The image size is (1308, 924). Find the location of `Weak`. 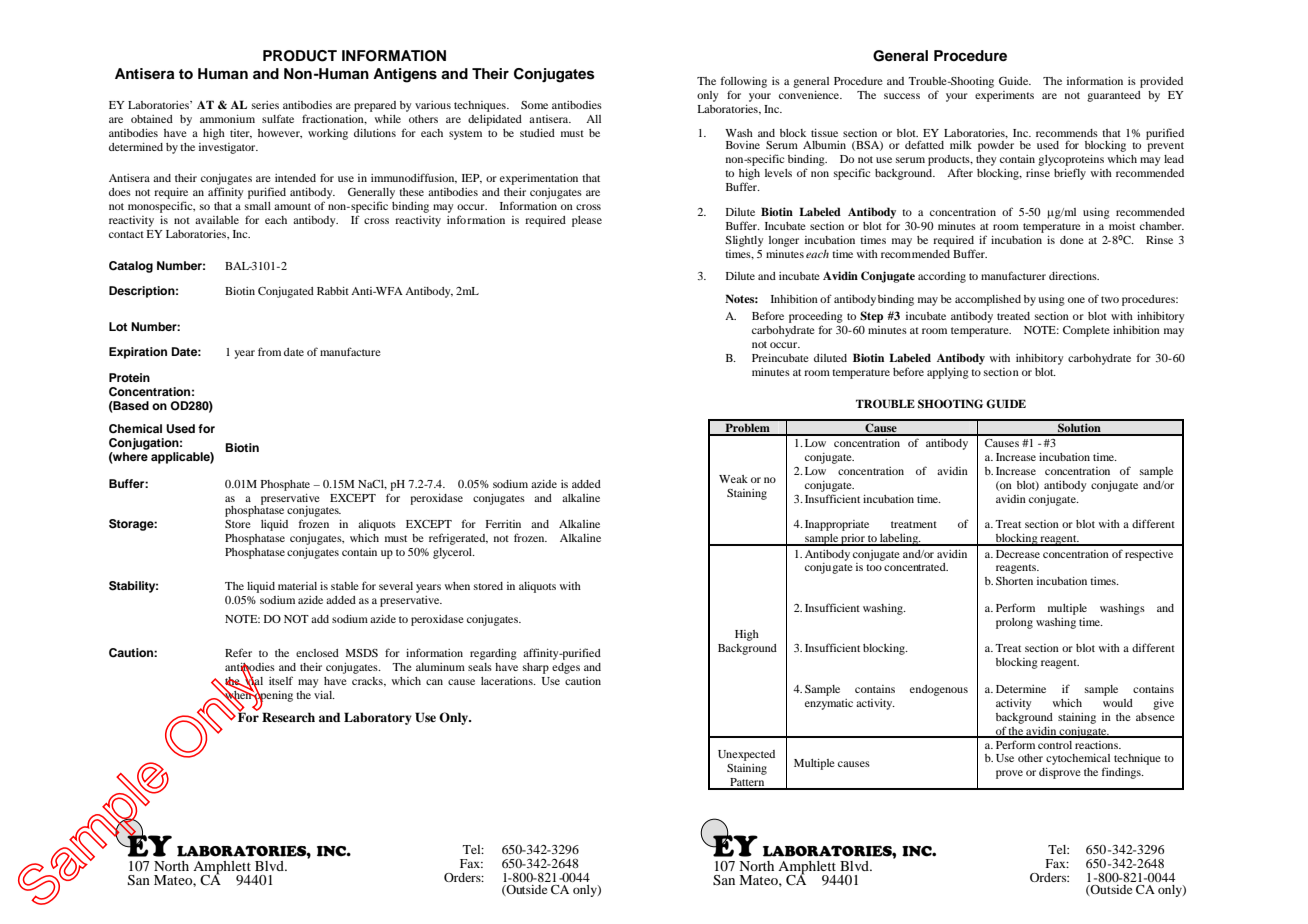

Weak is located at coordinates (733, 479).
